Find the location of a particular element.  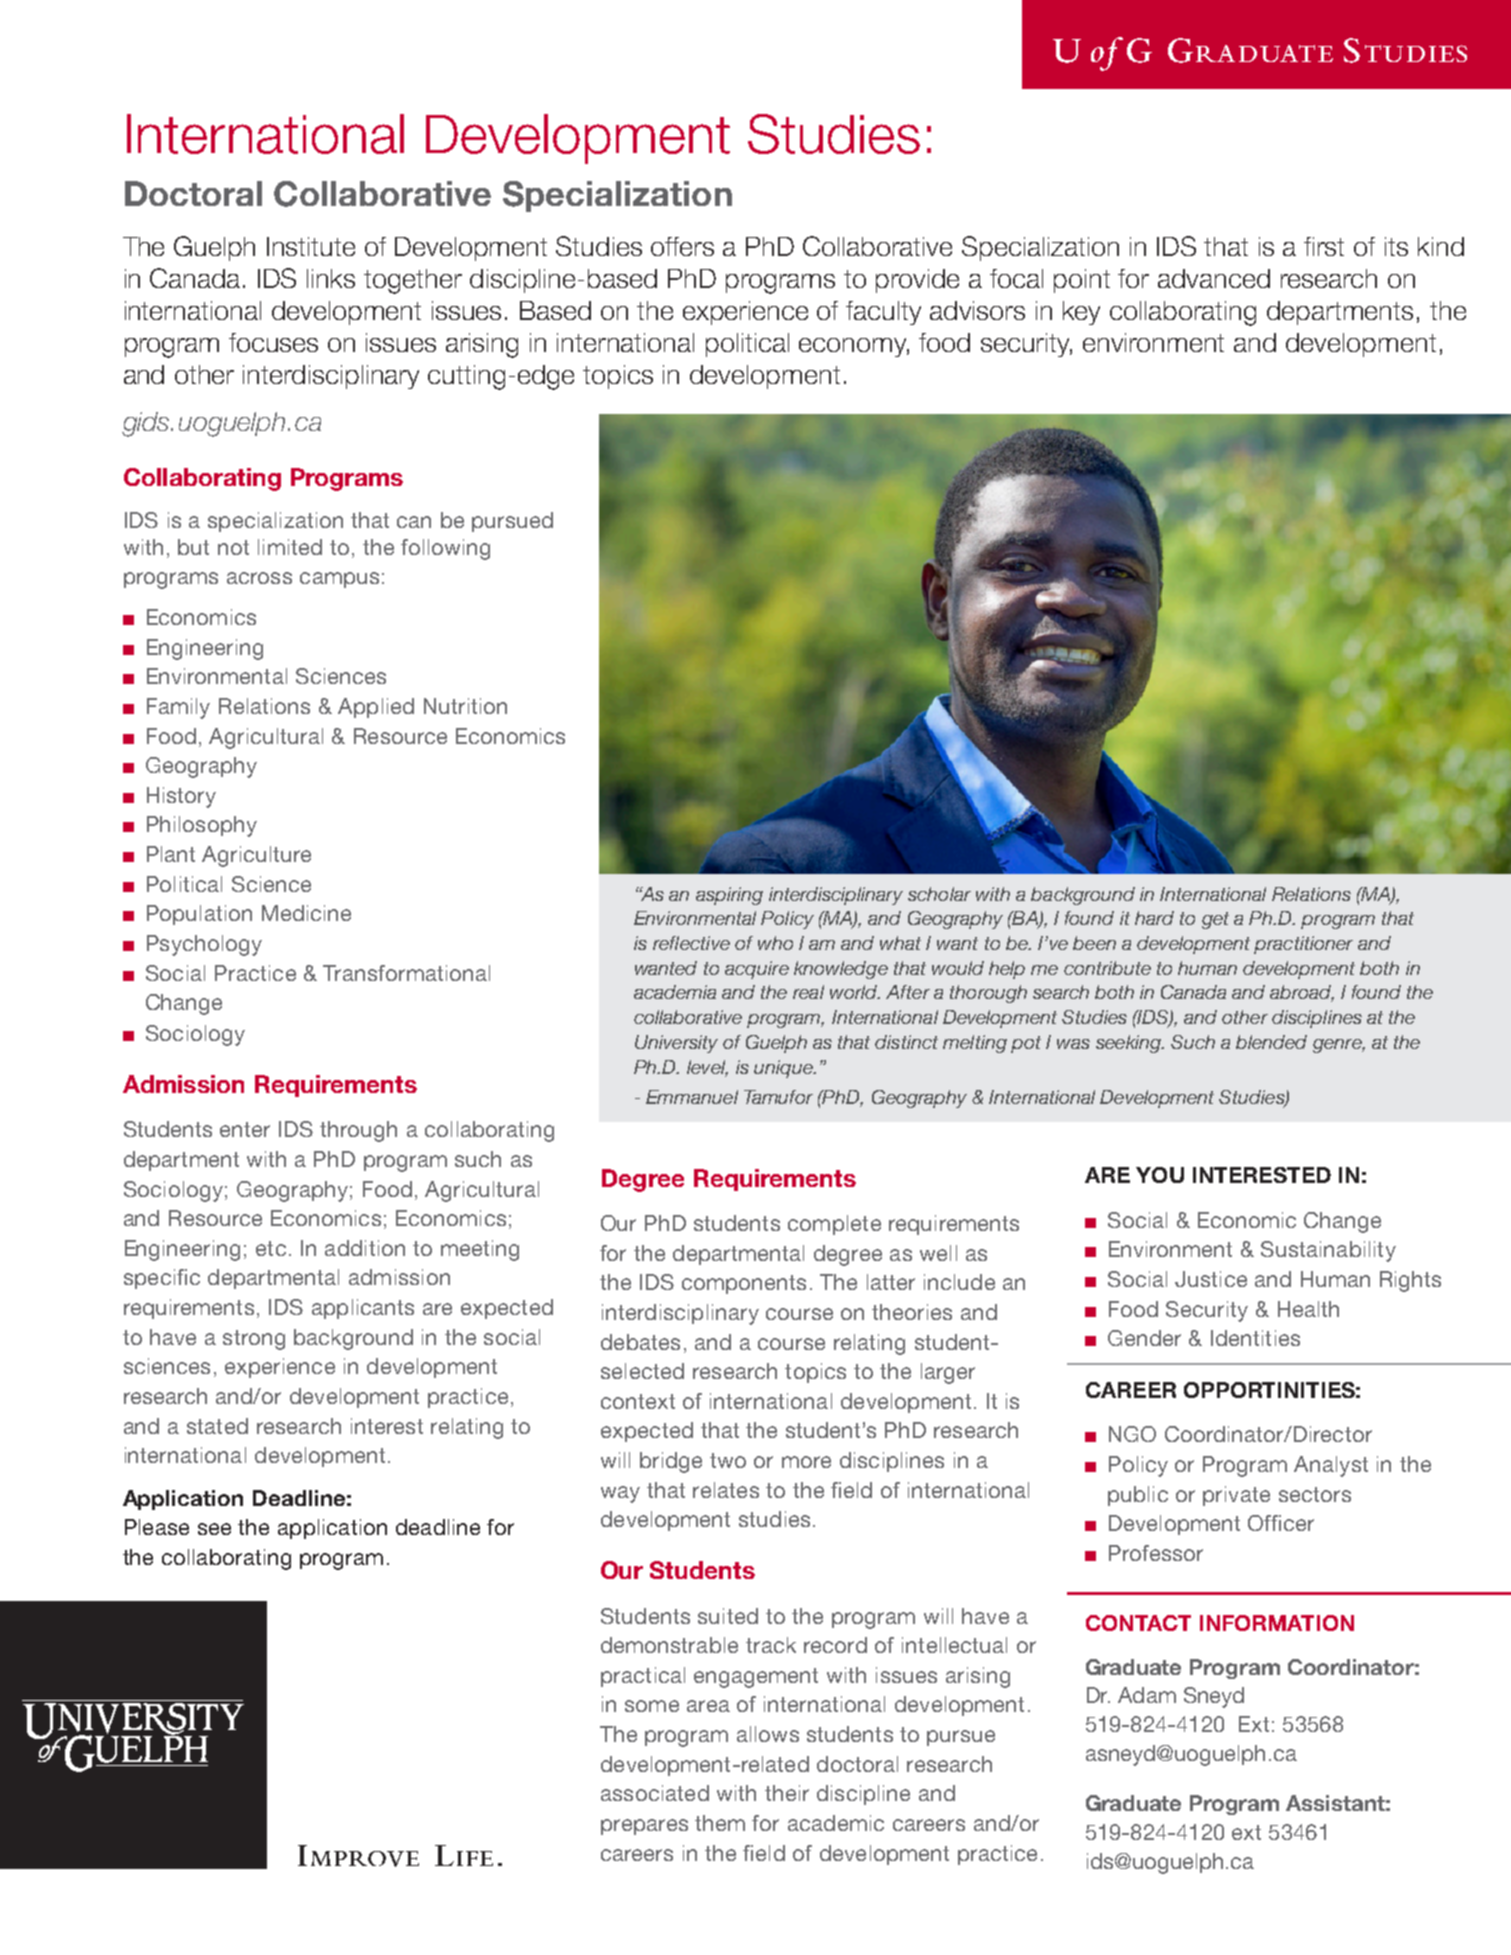

applicants is located at coordinates (363, 1309).
